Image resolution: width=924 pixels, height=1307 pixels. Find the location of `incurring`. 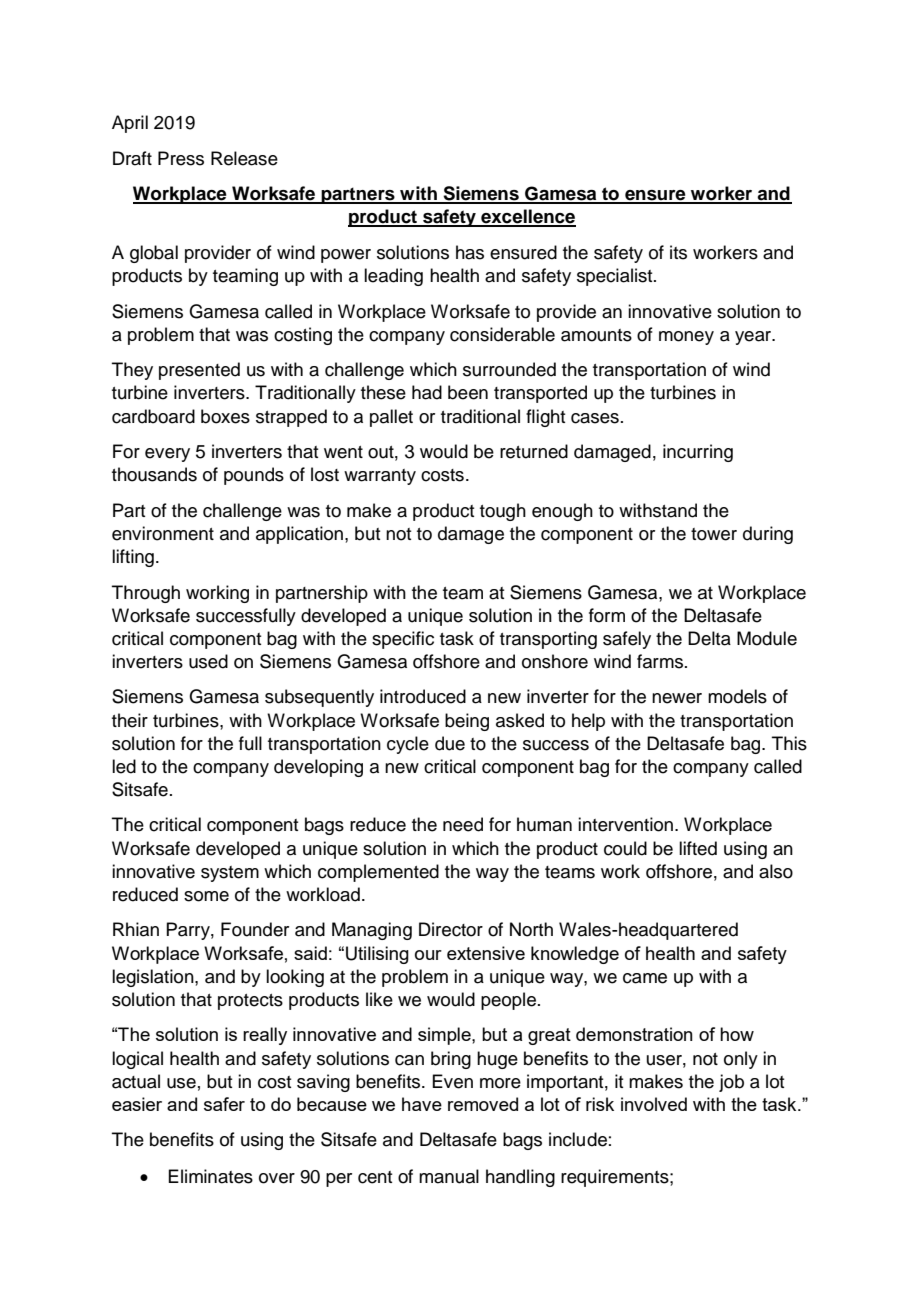

incurring is located at coordinates (698, 453).
